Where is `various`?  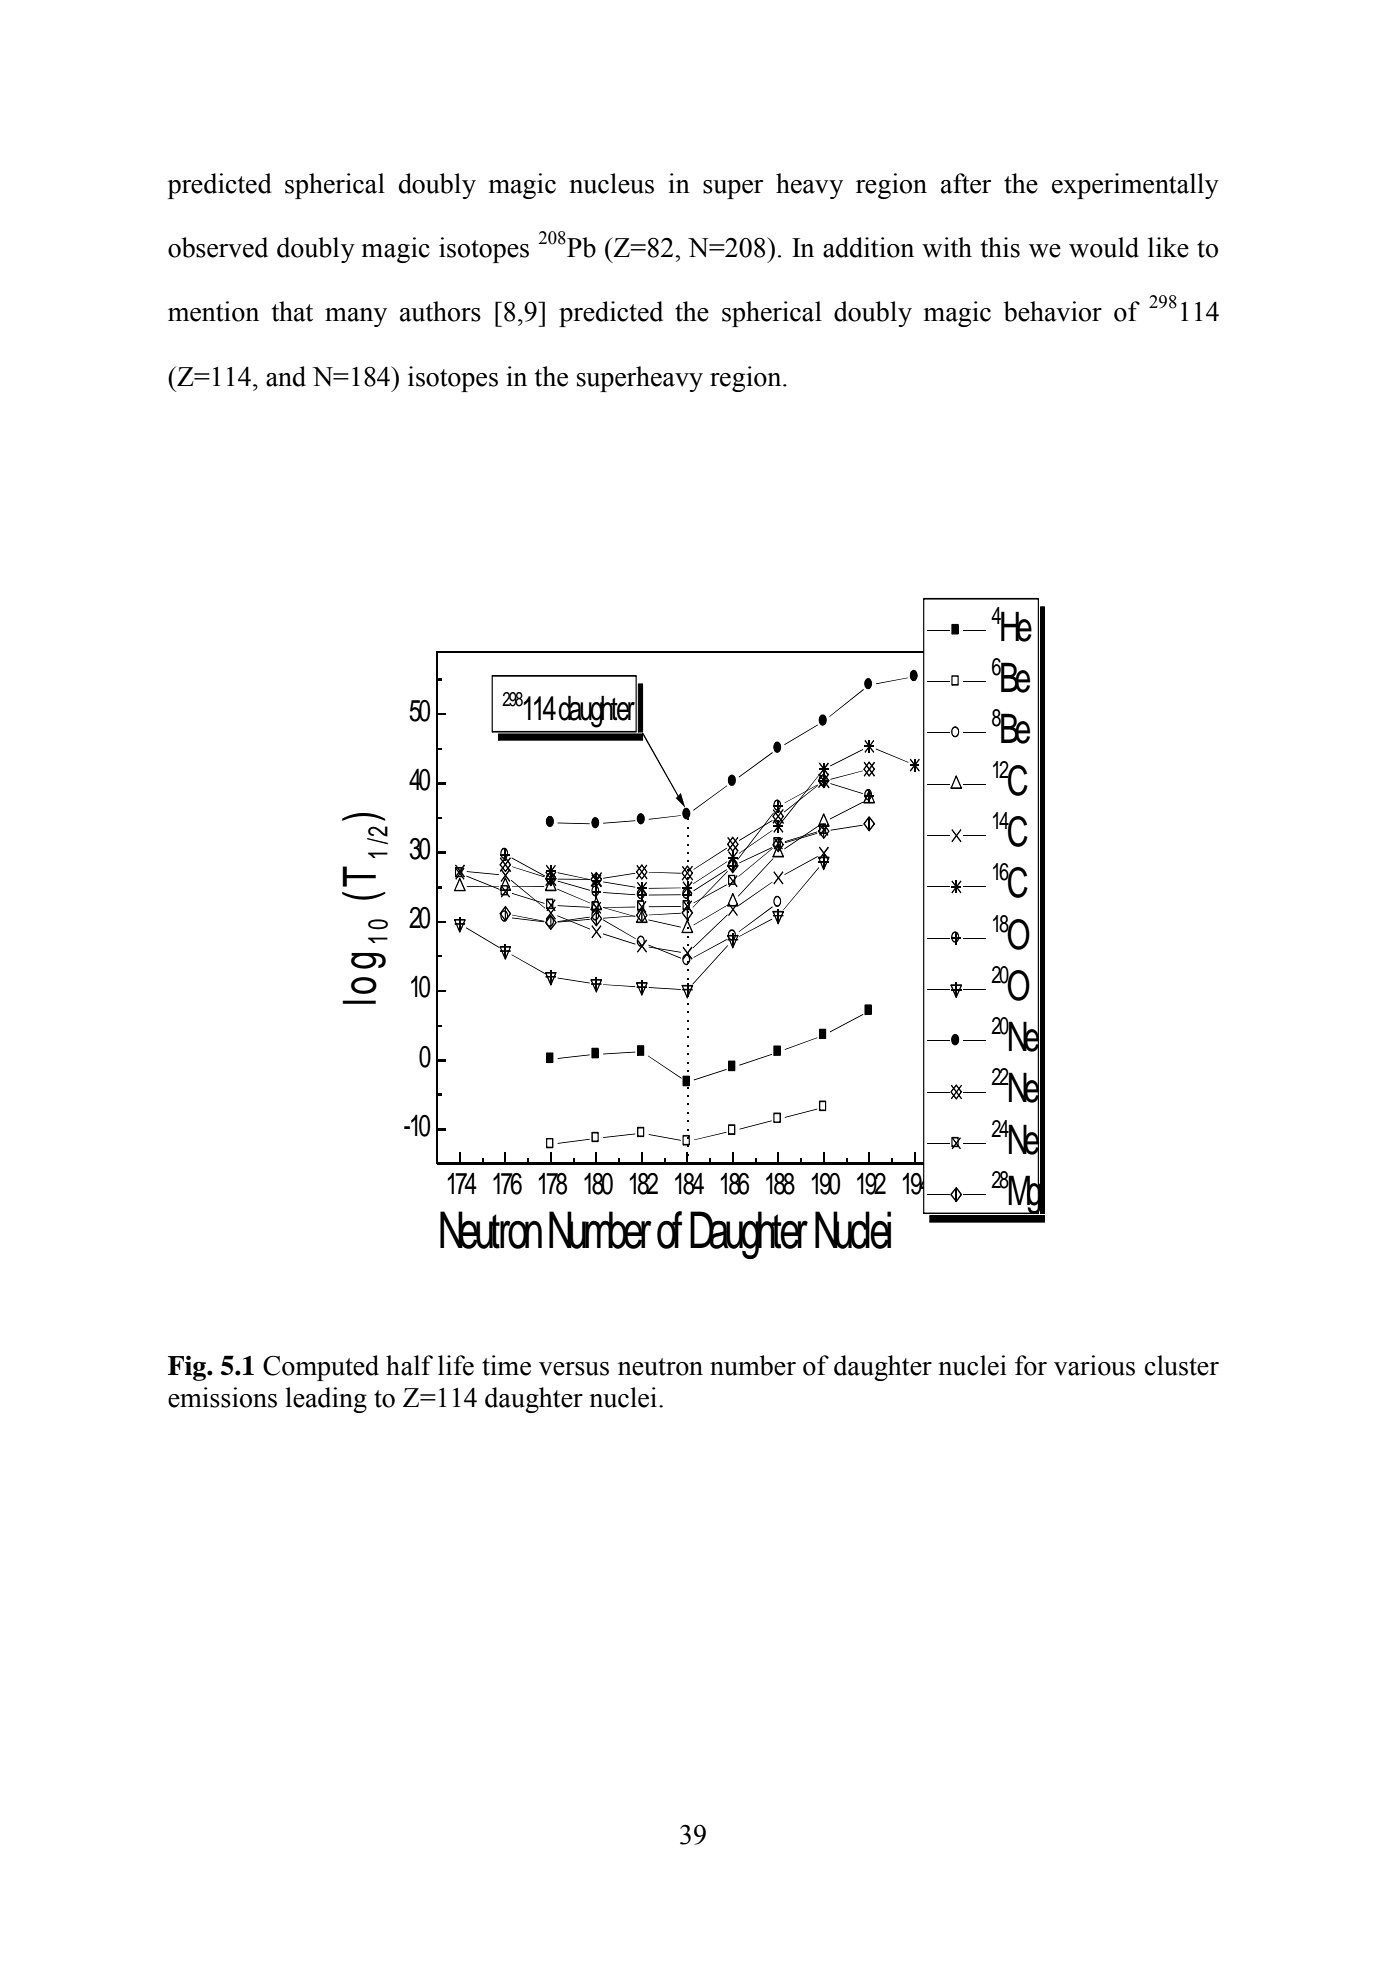 various is located at coordinates (1094, 1365).
